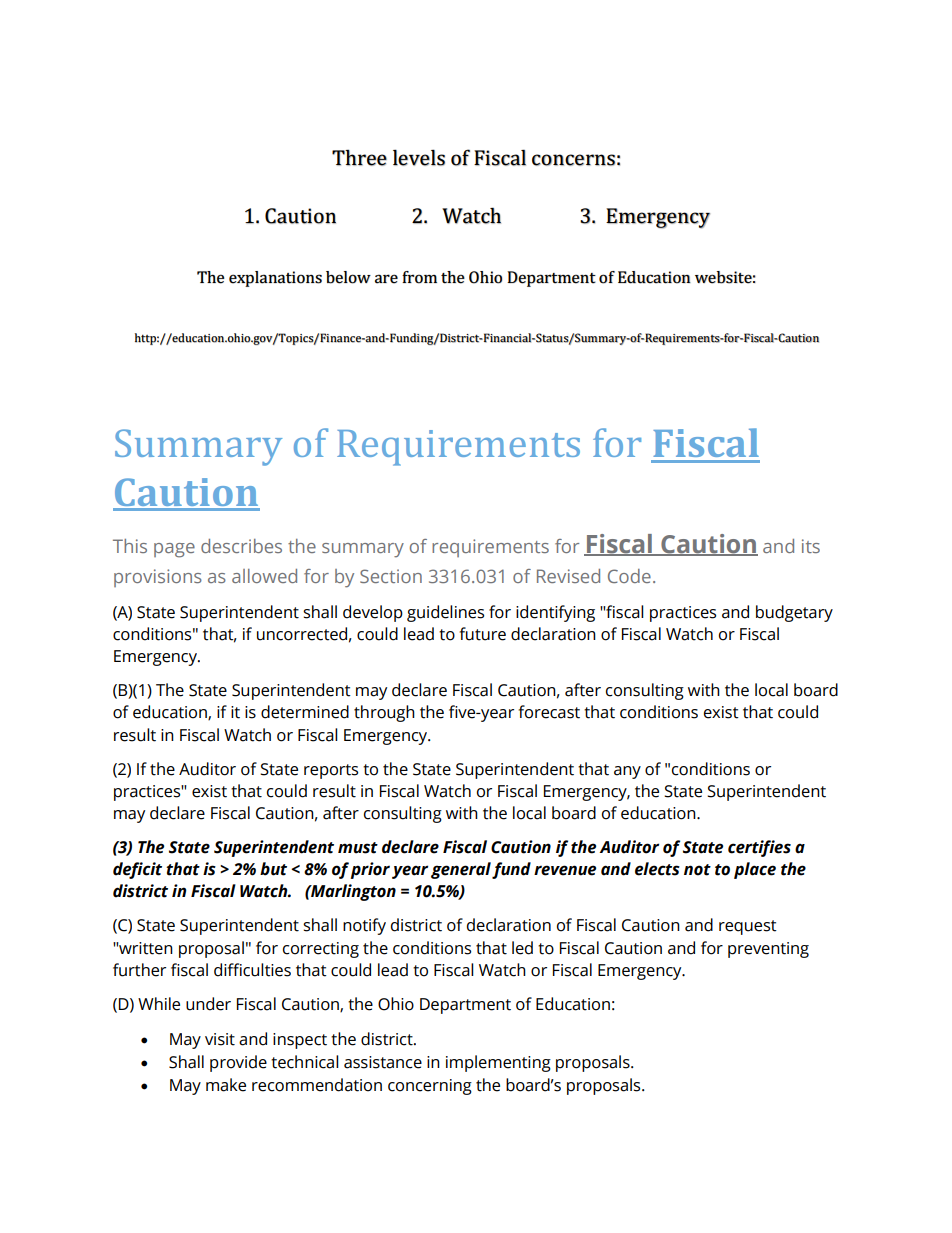  Describe the element at coordinates (275, 279) in the screenshot. I see `explanations` at that location.
